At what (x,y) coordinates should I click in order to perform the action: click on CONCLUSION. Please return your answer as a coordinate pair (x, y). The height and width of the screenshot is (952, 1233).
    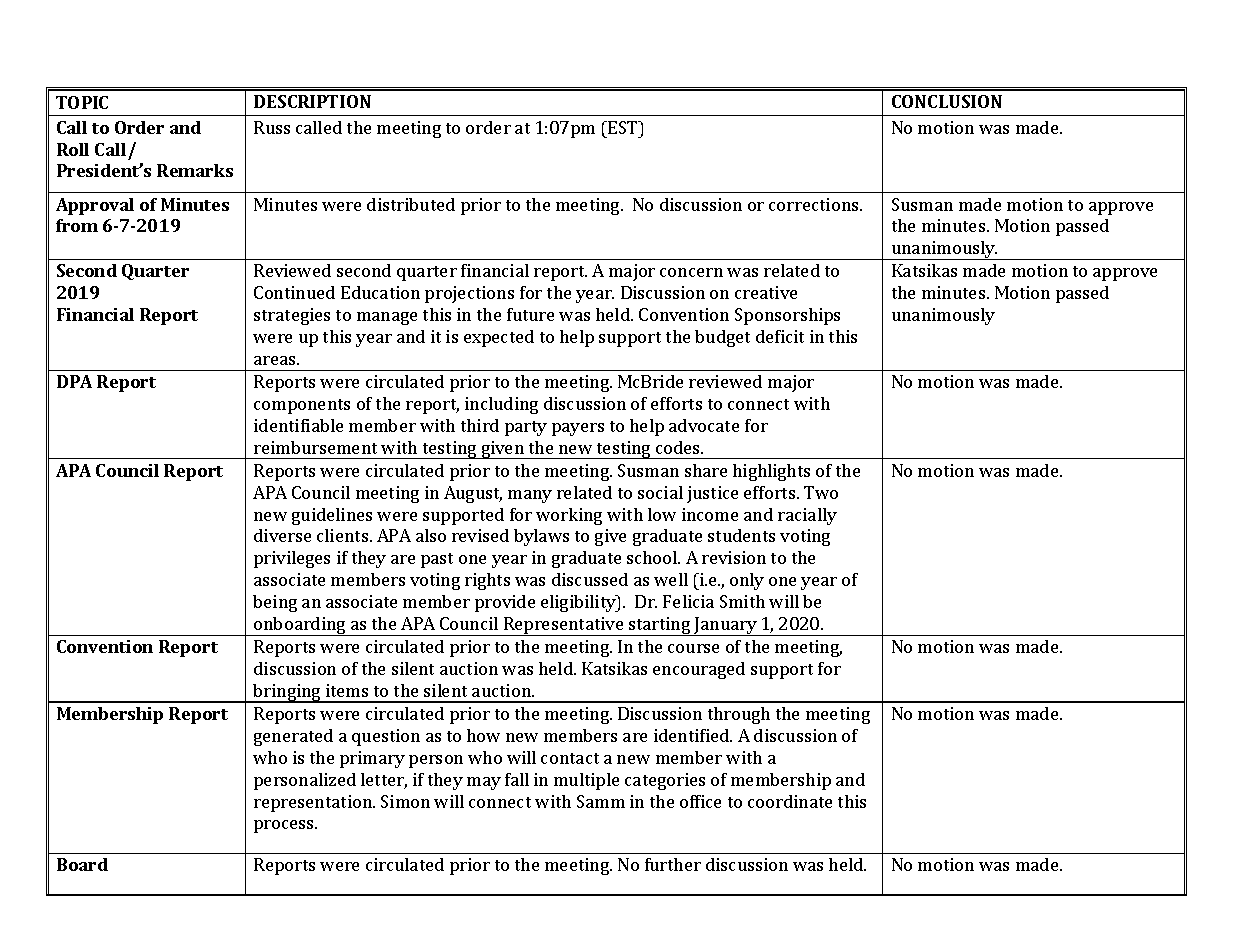
    Looking at the image, I should click on (947, 101).
